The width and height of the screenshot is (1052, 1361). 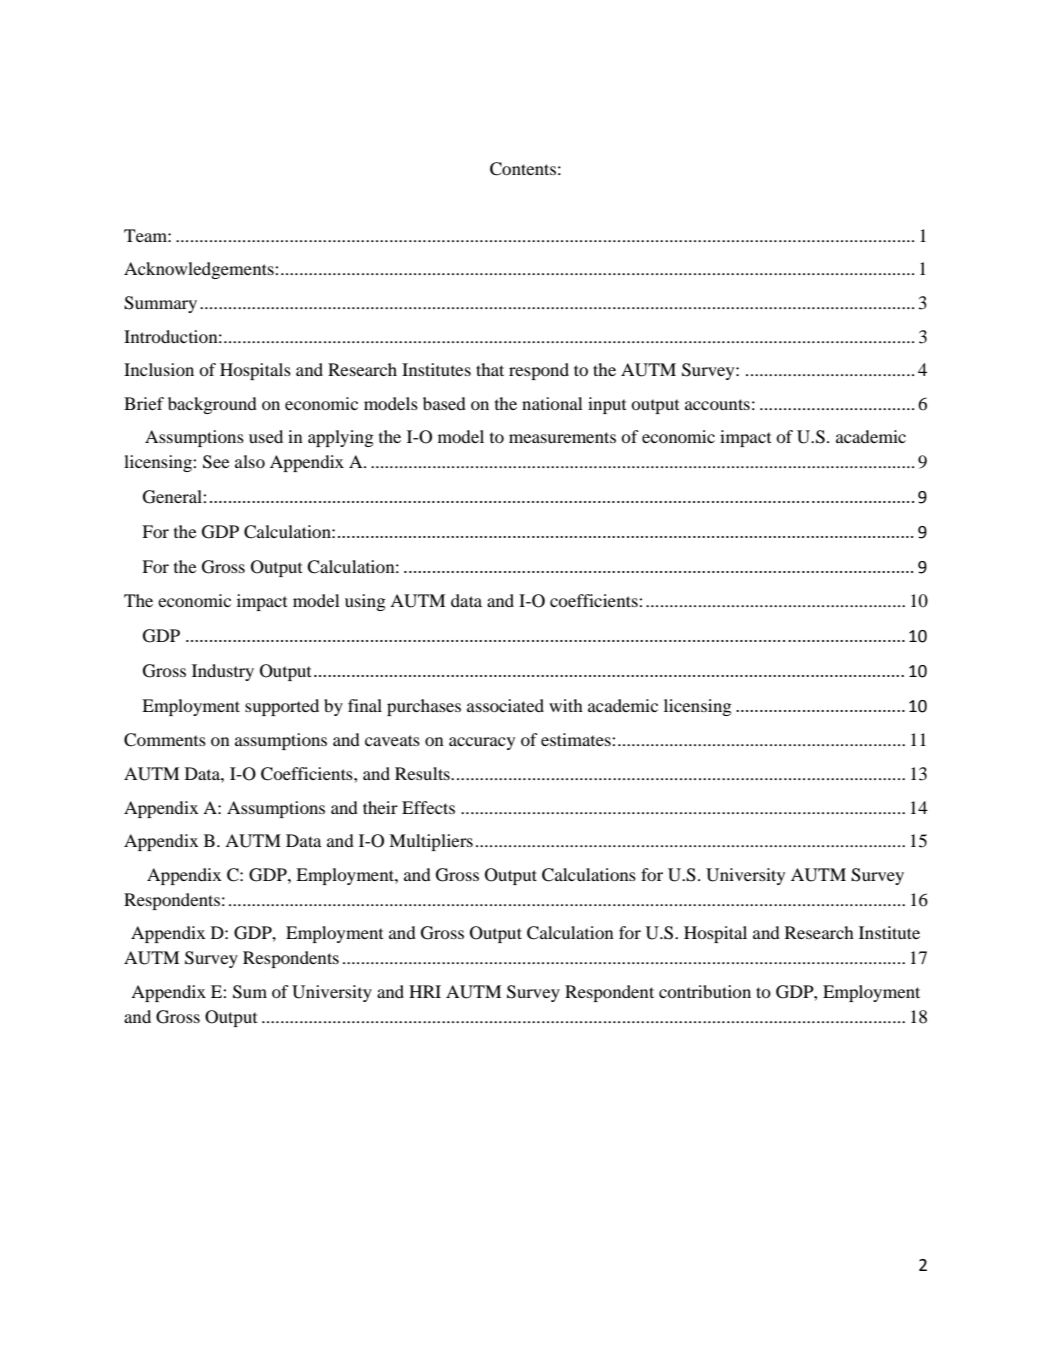 I want to click on Effects, so click(x=428, y=807).
